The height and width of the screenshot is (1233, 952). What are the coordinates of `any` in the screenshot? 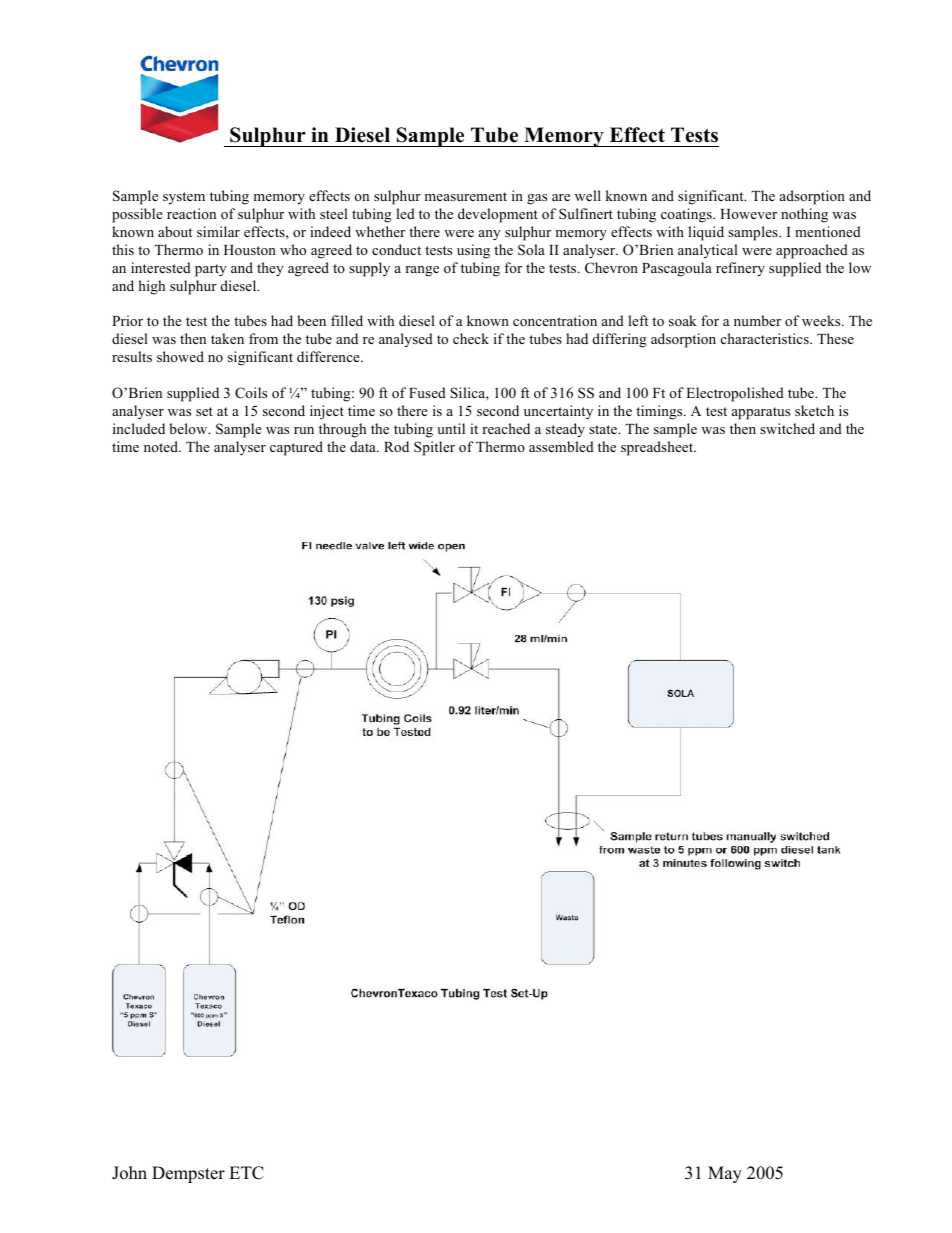 It's located at (490, 235).
